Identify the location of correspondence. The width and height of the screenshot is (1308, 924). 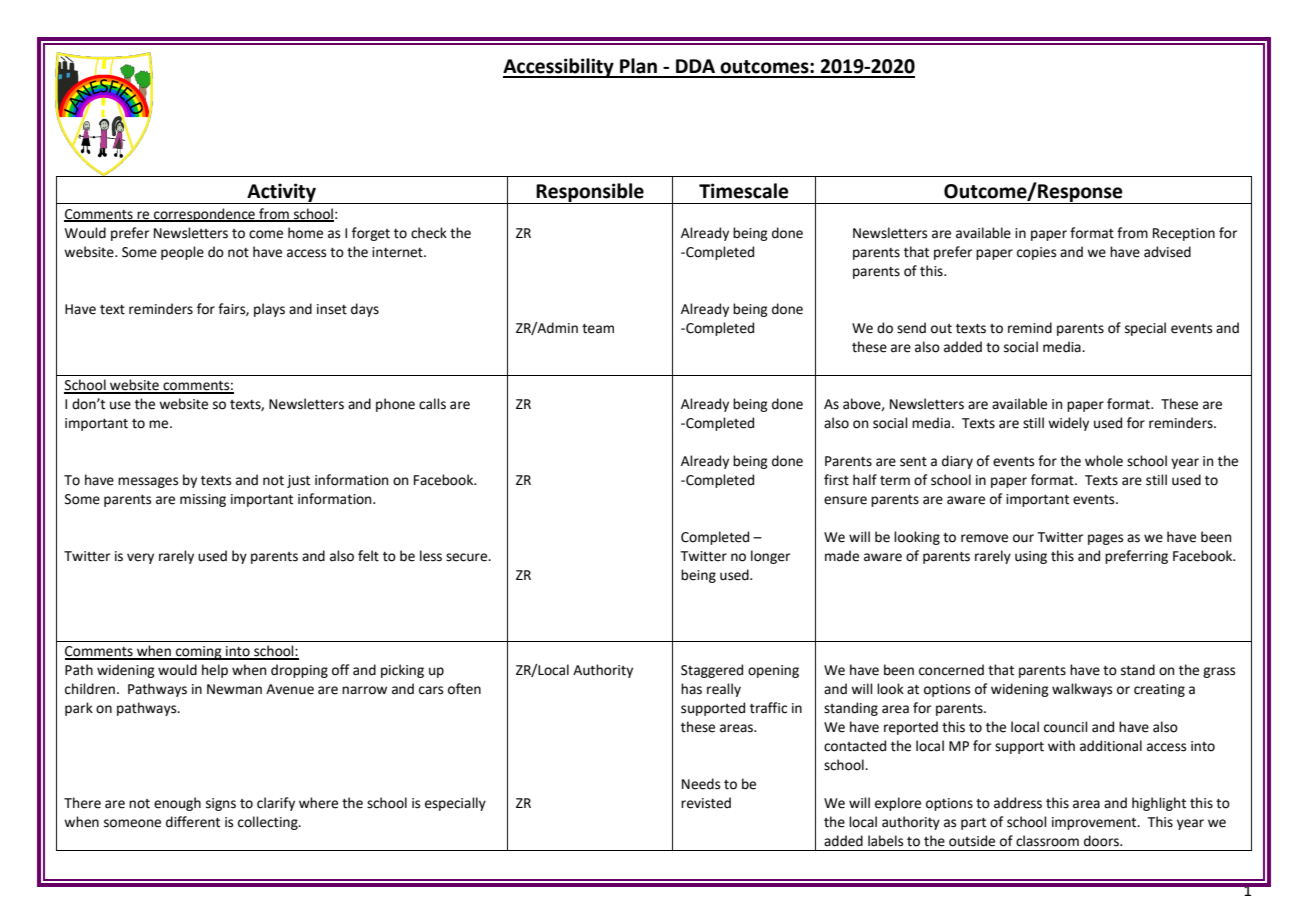
(204, 215).
